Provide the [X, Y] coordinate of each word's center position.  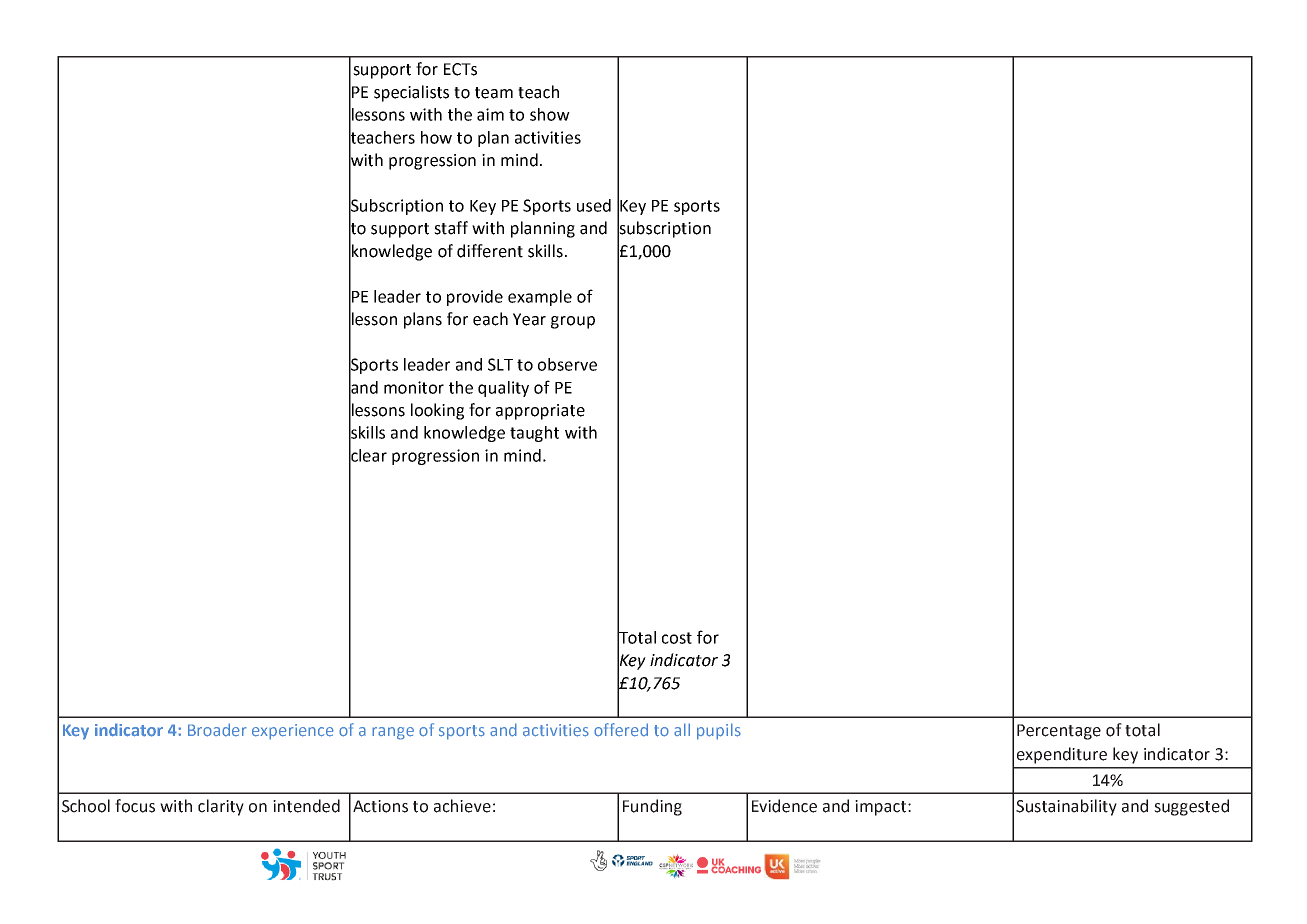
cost [677, 638]
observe [567, 364]
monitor [414, 387]
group [573, 322]
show [550, 114]
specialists [411, 93]
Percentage [1059, 732]
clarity [221, 807]
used [594, 205]
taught [534, 434]
